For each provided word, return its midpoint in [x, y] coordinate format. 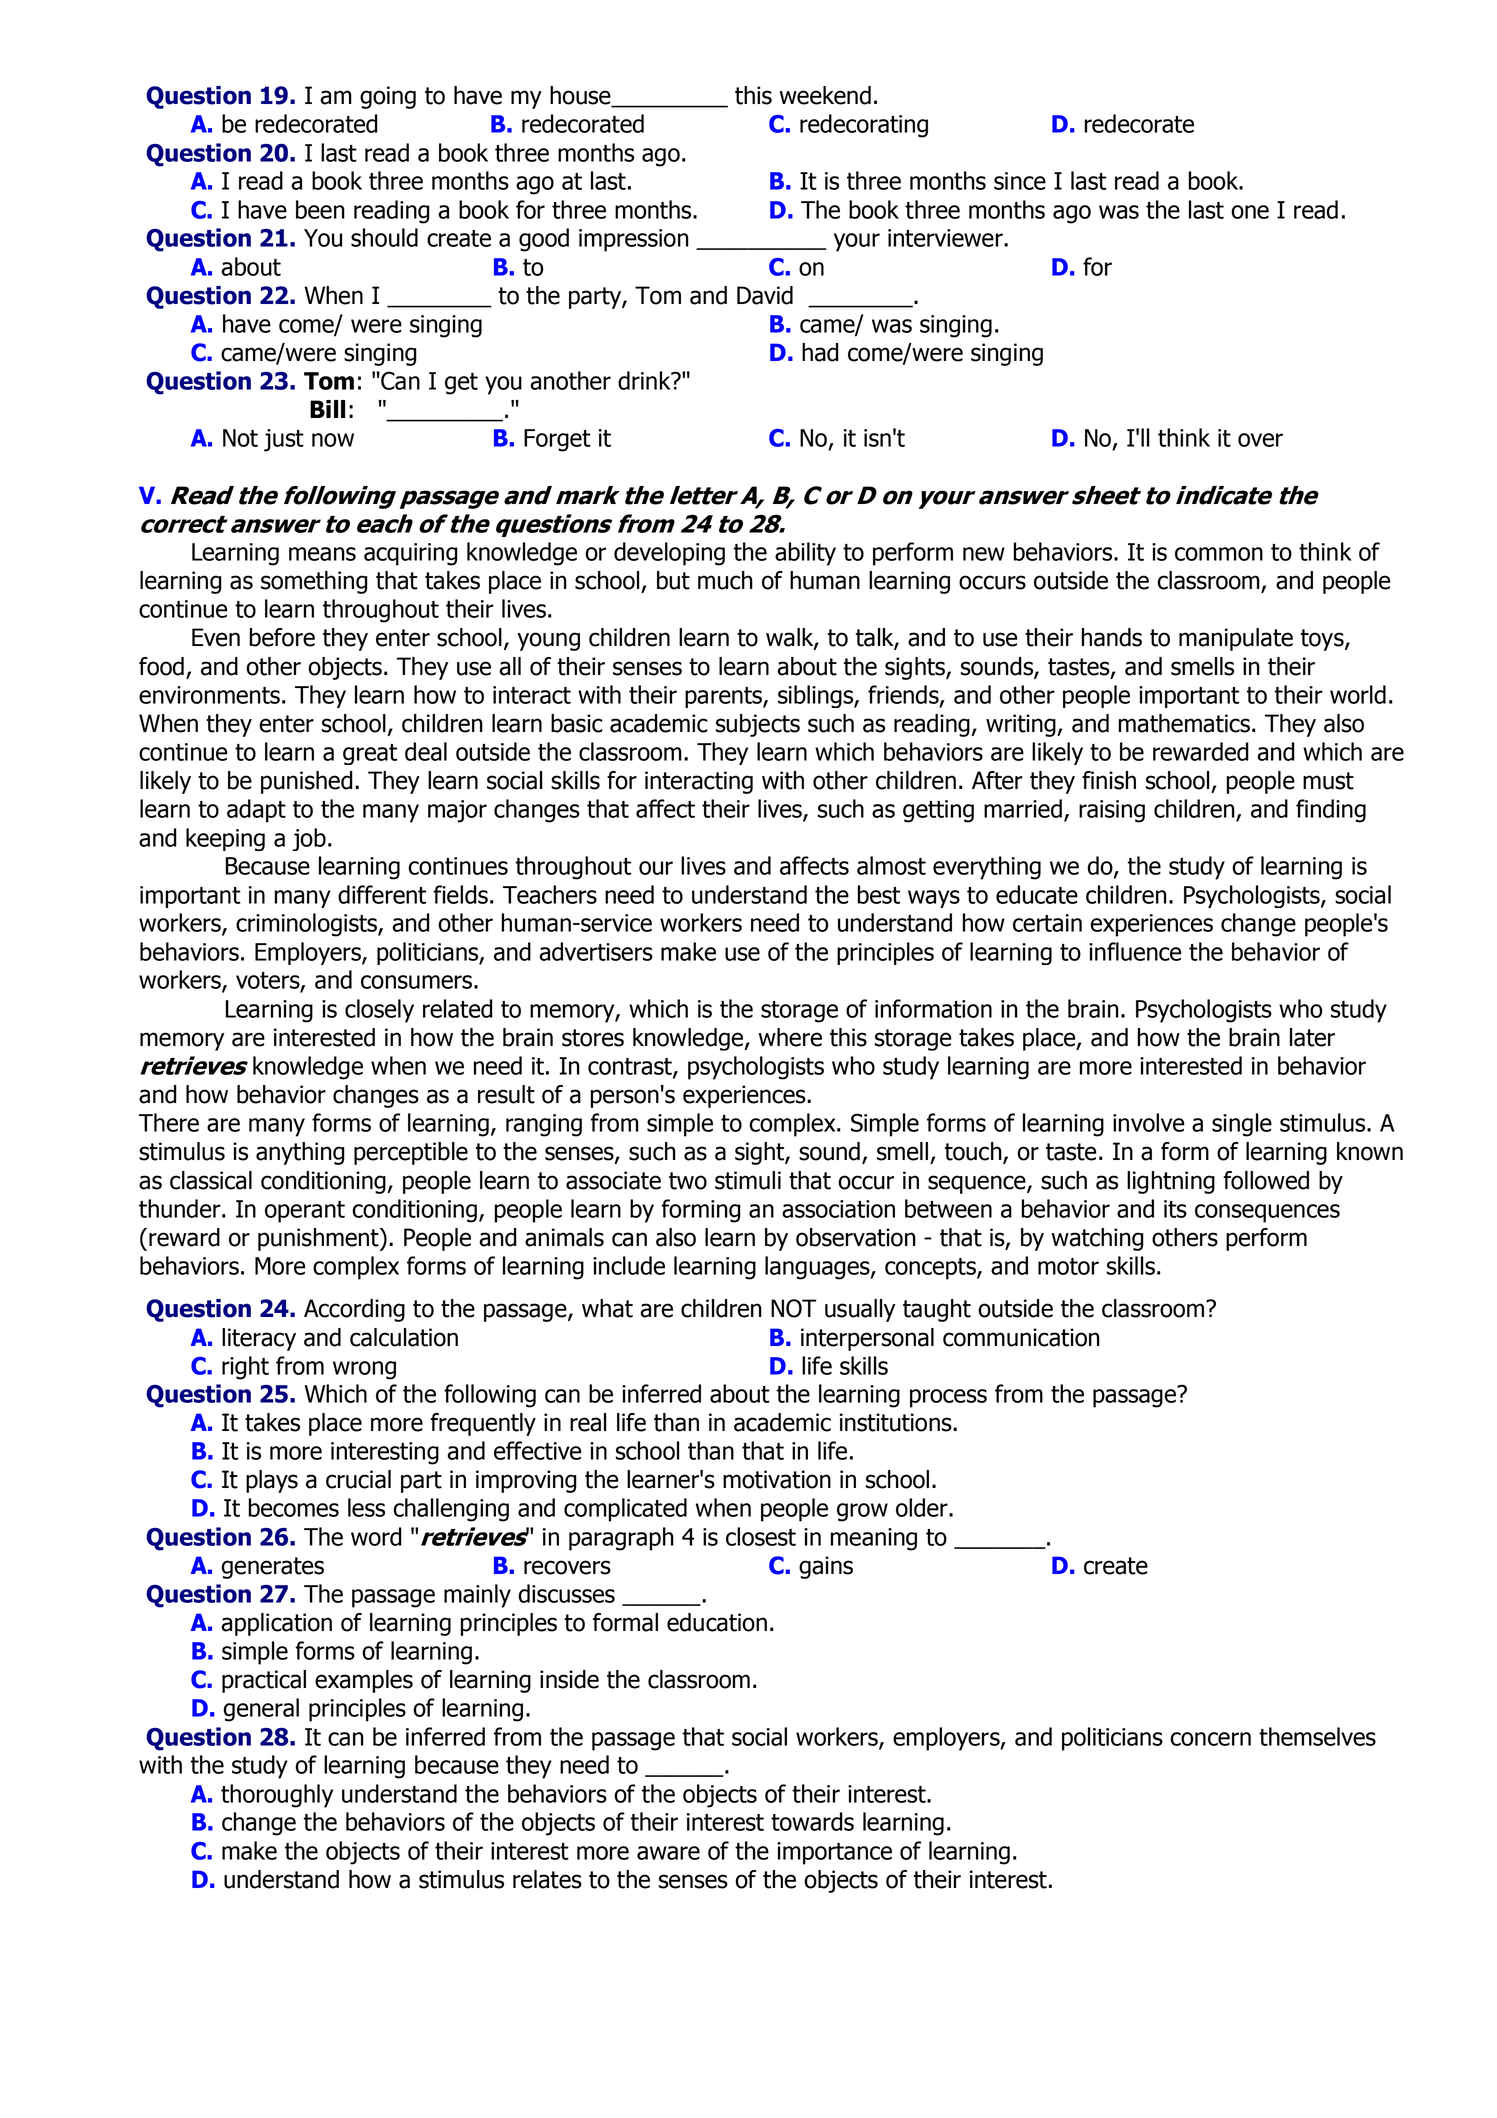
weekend [825, 95]
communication [1021, 1337]
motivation [777, 1479]
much [725, 580]
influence [1135, 951]
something [314, 582]
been [320, 209]
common [1219, 554]
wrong [364, 1370]
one [1250, 212]
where [790, 1037]
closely [379, 1011]
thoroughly [277, 1796]
